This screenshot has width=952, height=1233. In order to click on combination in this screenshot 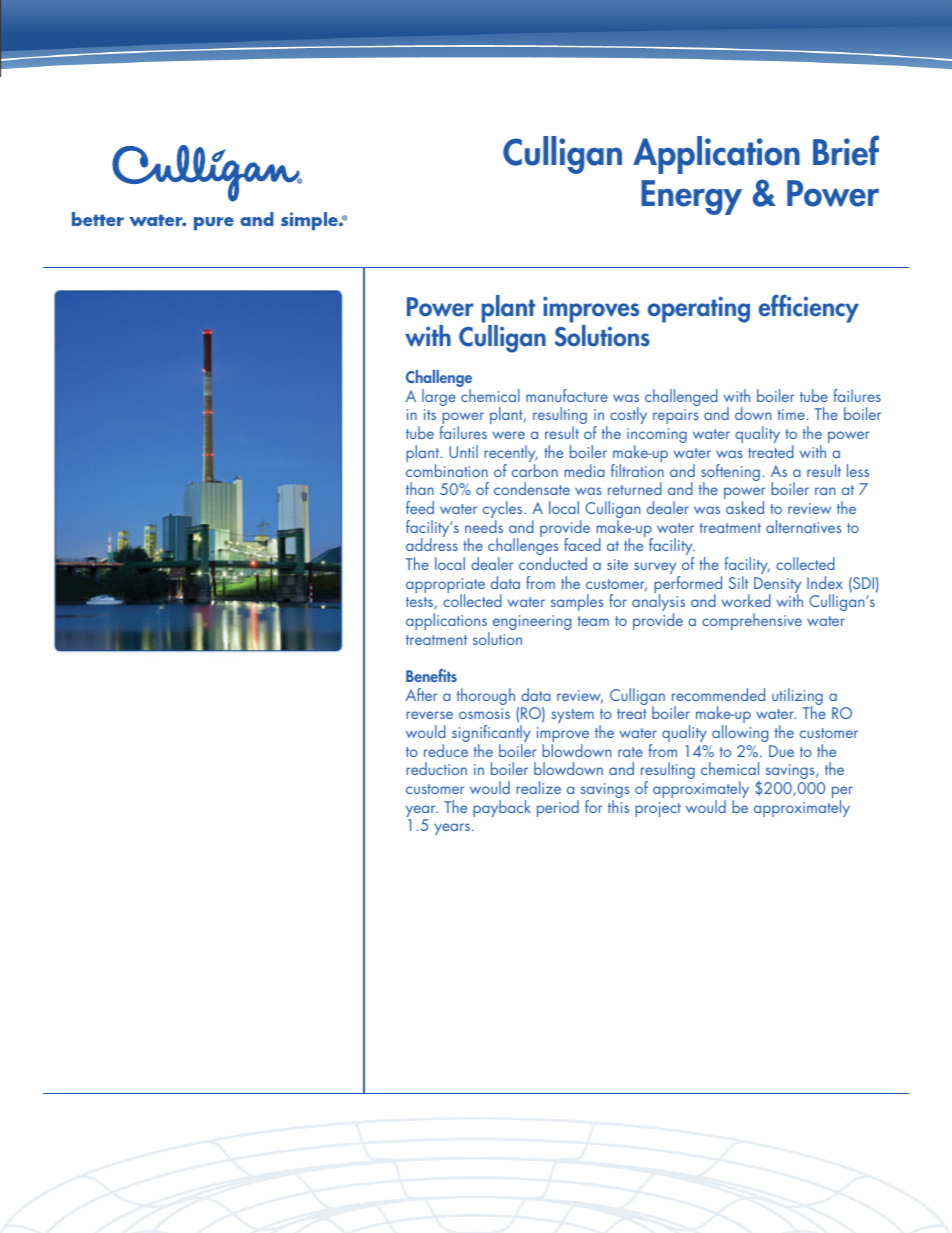, I will do `click(447, 470)`.
